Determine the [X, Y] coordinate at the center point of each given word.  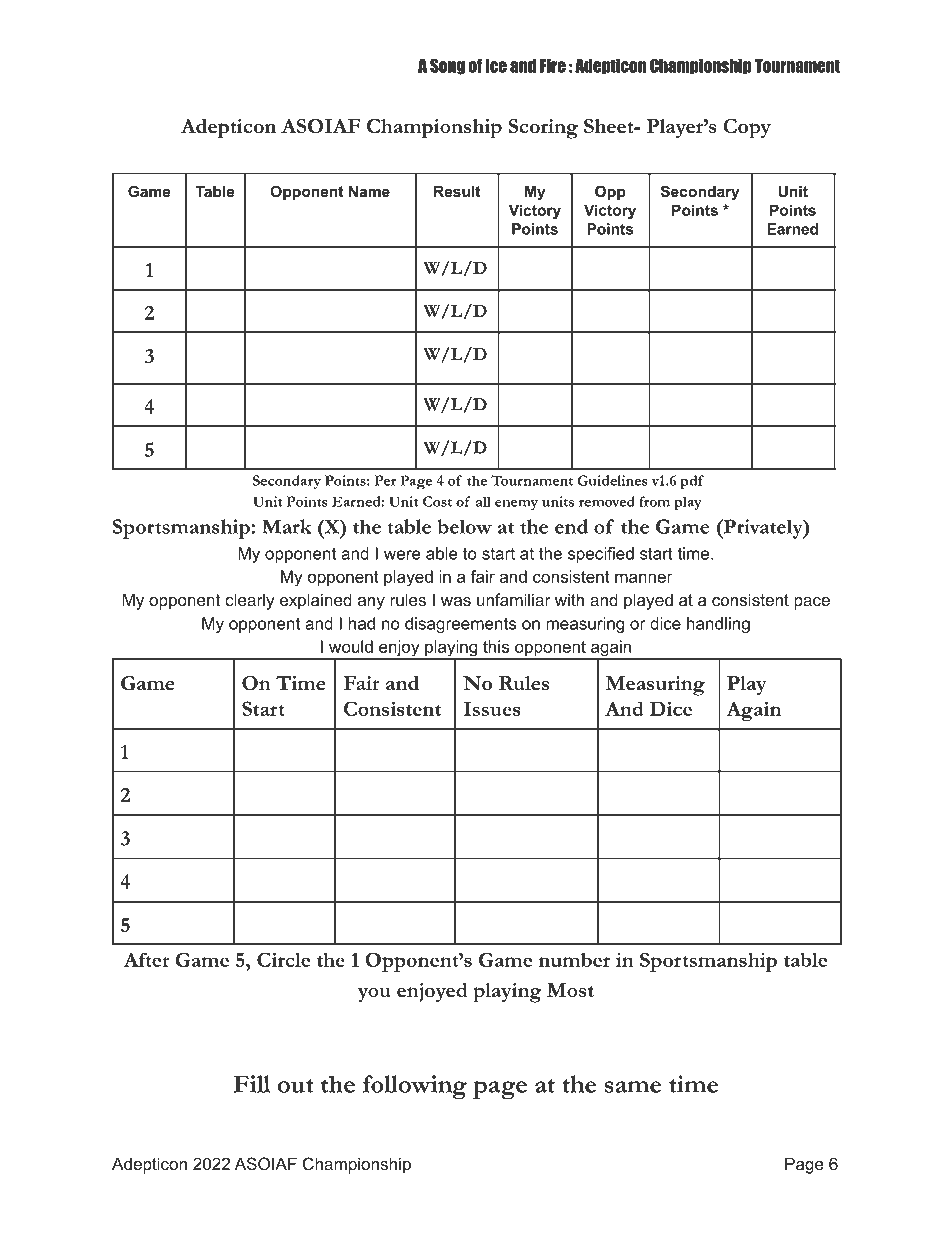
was [456, 601]
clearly [250, 601]
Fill [252, 1084]
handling [718, 625]
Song [447, 66]
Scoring [543, 129]
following [415, 1087]
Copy [747, 129]
